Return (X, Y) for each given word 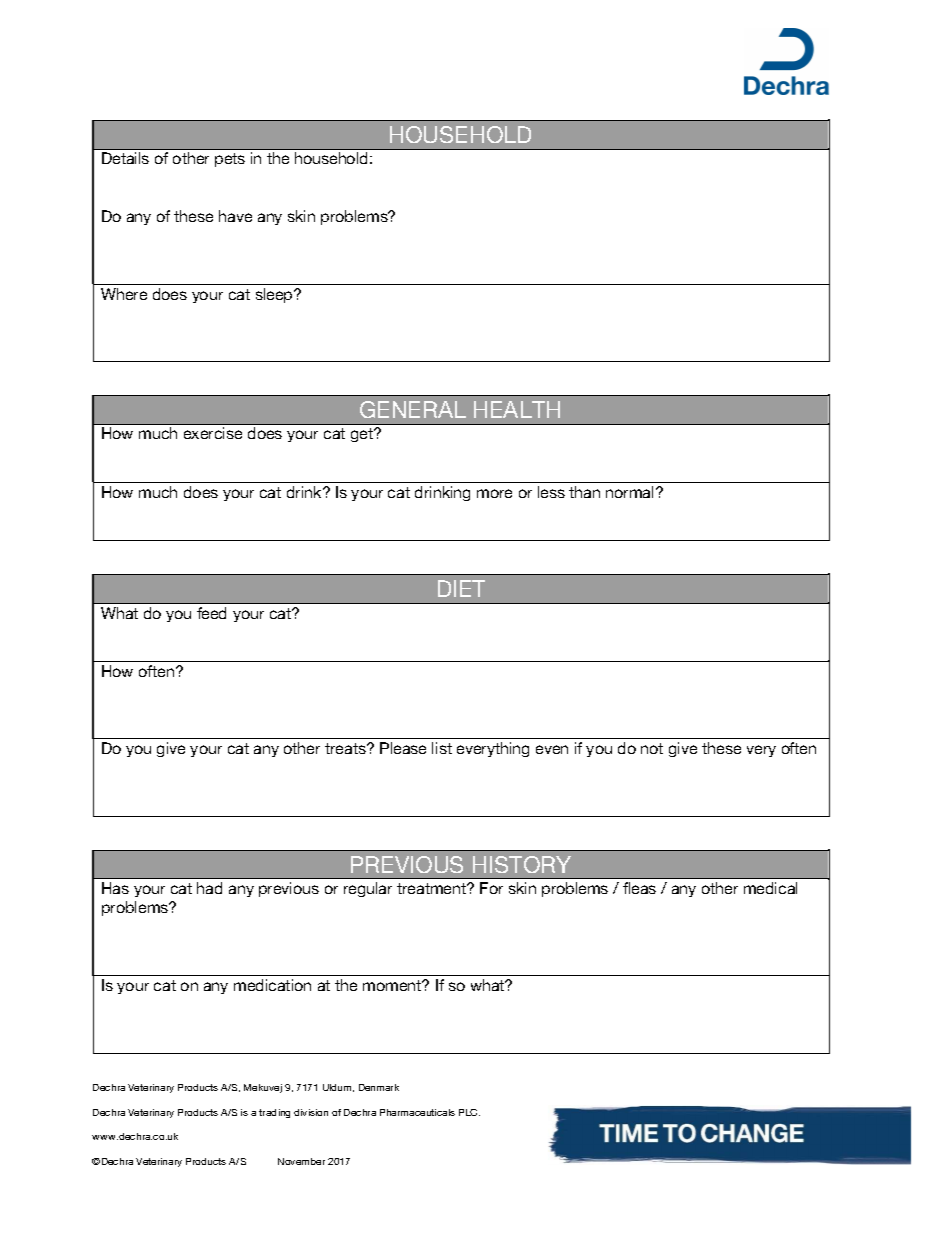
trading (274, 1113)
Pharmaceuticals (417, 1112)
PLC (469, 1112)
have (235, 216)
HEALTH (517, 409)
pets (230, 160)
